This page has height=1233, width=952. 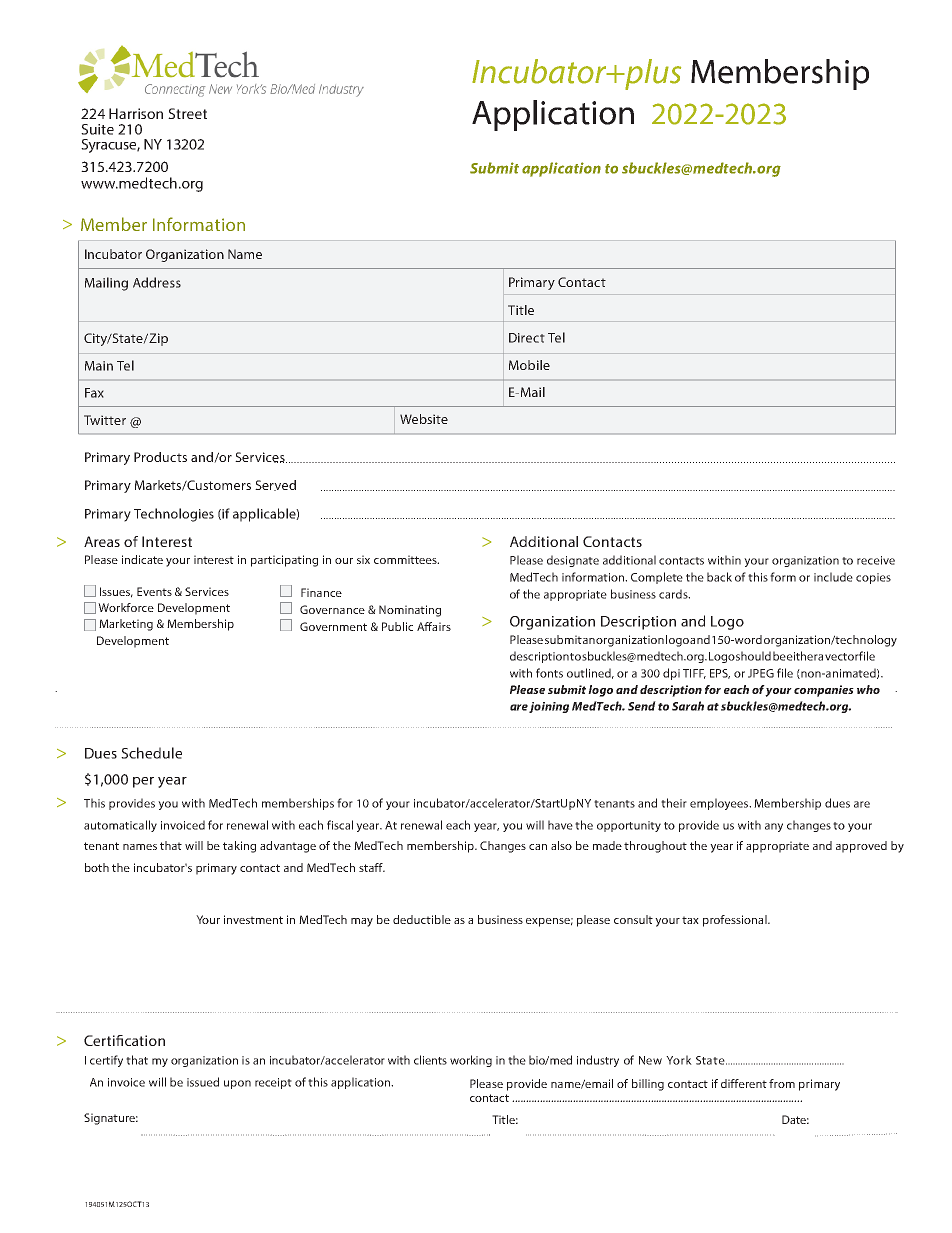 I want to click on Street, so click(x=187, y=113).
